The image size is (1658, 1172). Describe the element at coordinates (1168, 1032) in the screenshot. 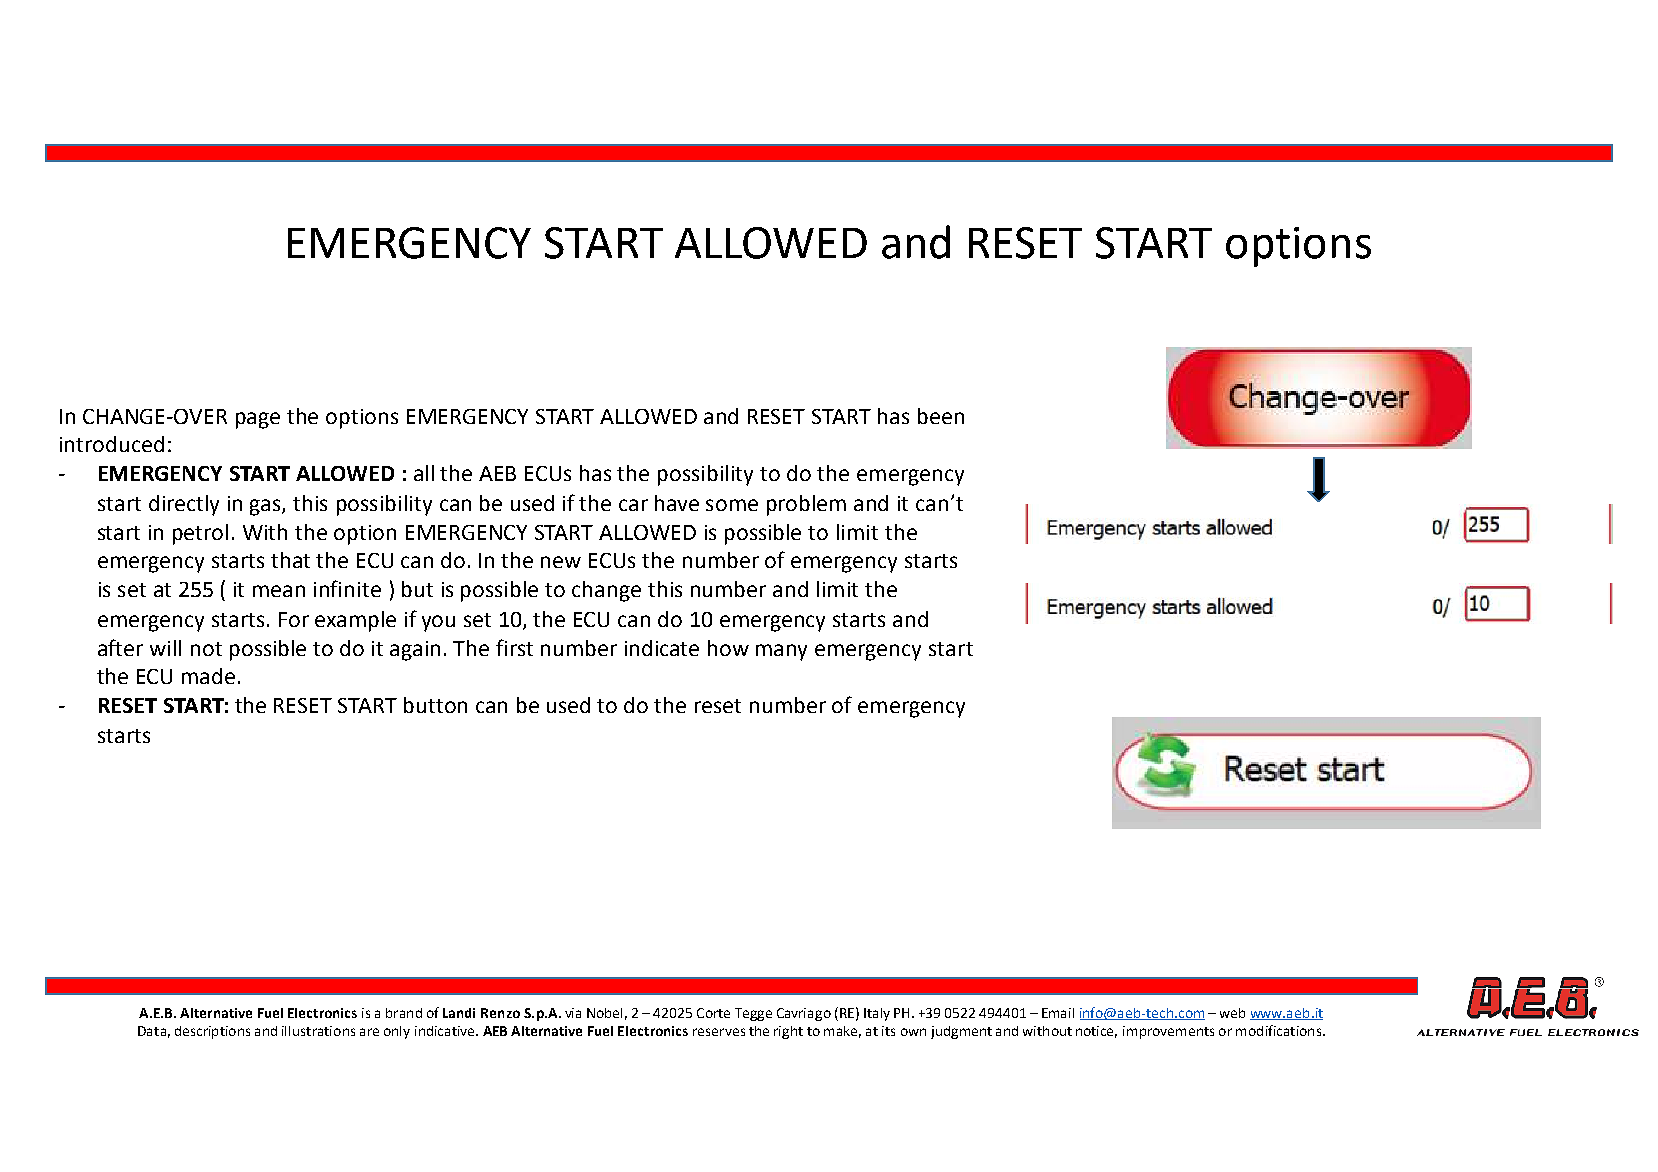

I see `improvements` at that location.
